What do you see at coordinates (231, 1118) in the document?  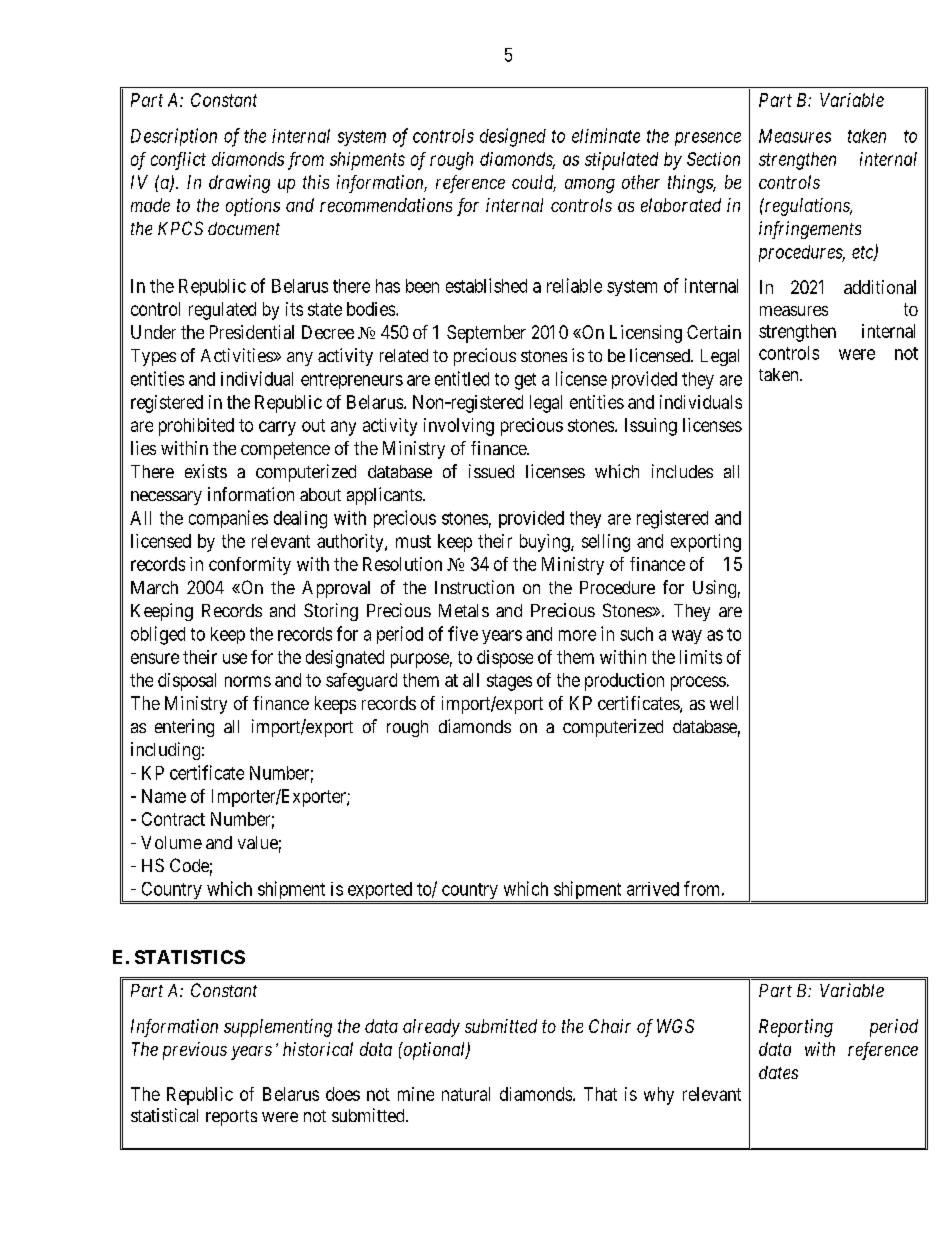 I see `reports` at bounding box center [231, 1118].
